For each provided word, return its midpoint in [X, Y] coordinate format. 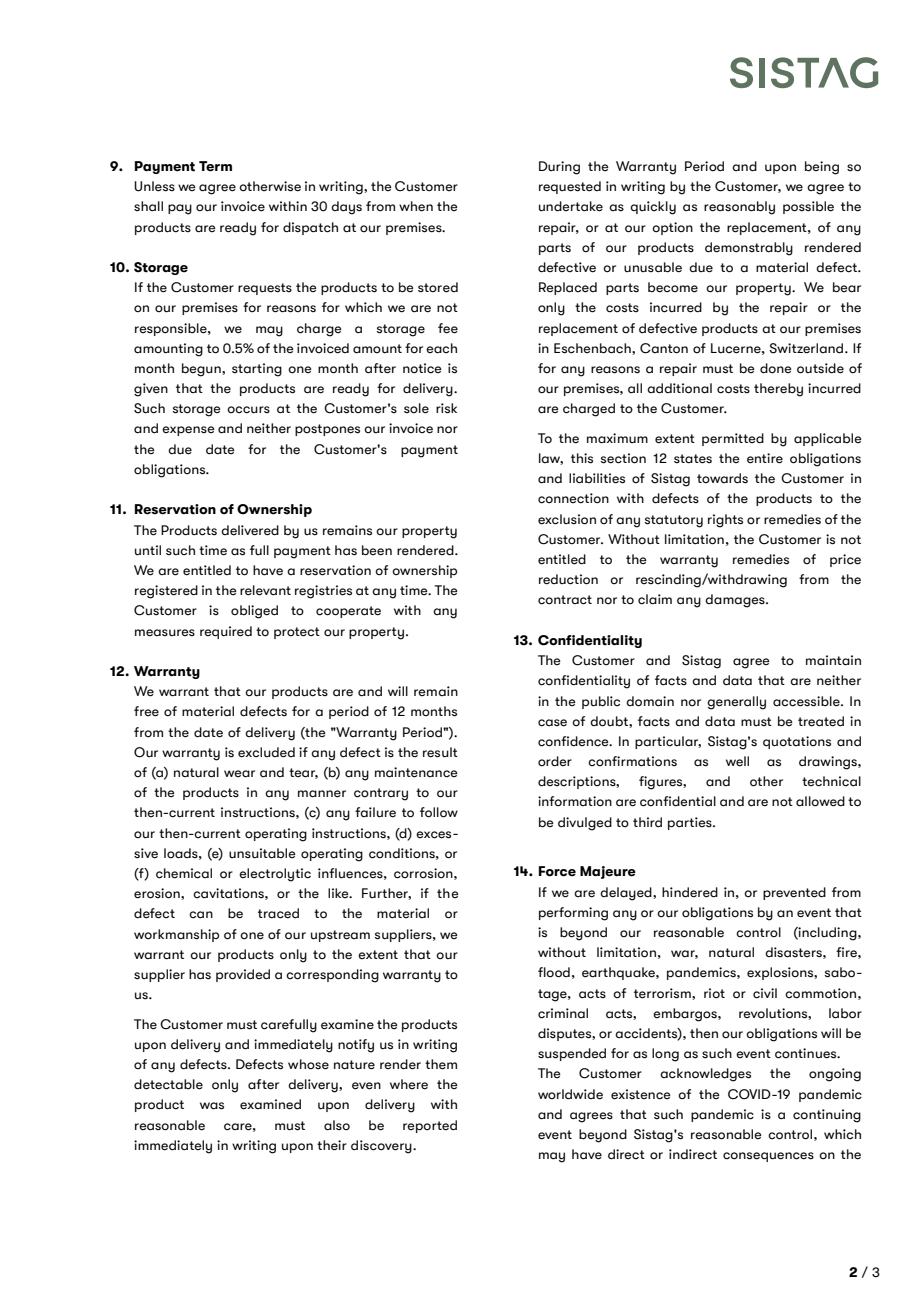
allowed [820, 801]
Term [215, 166]
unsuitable [262, 853]
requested [570, 187]
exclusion [567, 519]
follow [439, 812]
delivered [250, 530]
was [212, 1106]
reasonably [739, 208]
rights [725, 521]
